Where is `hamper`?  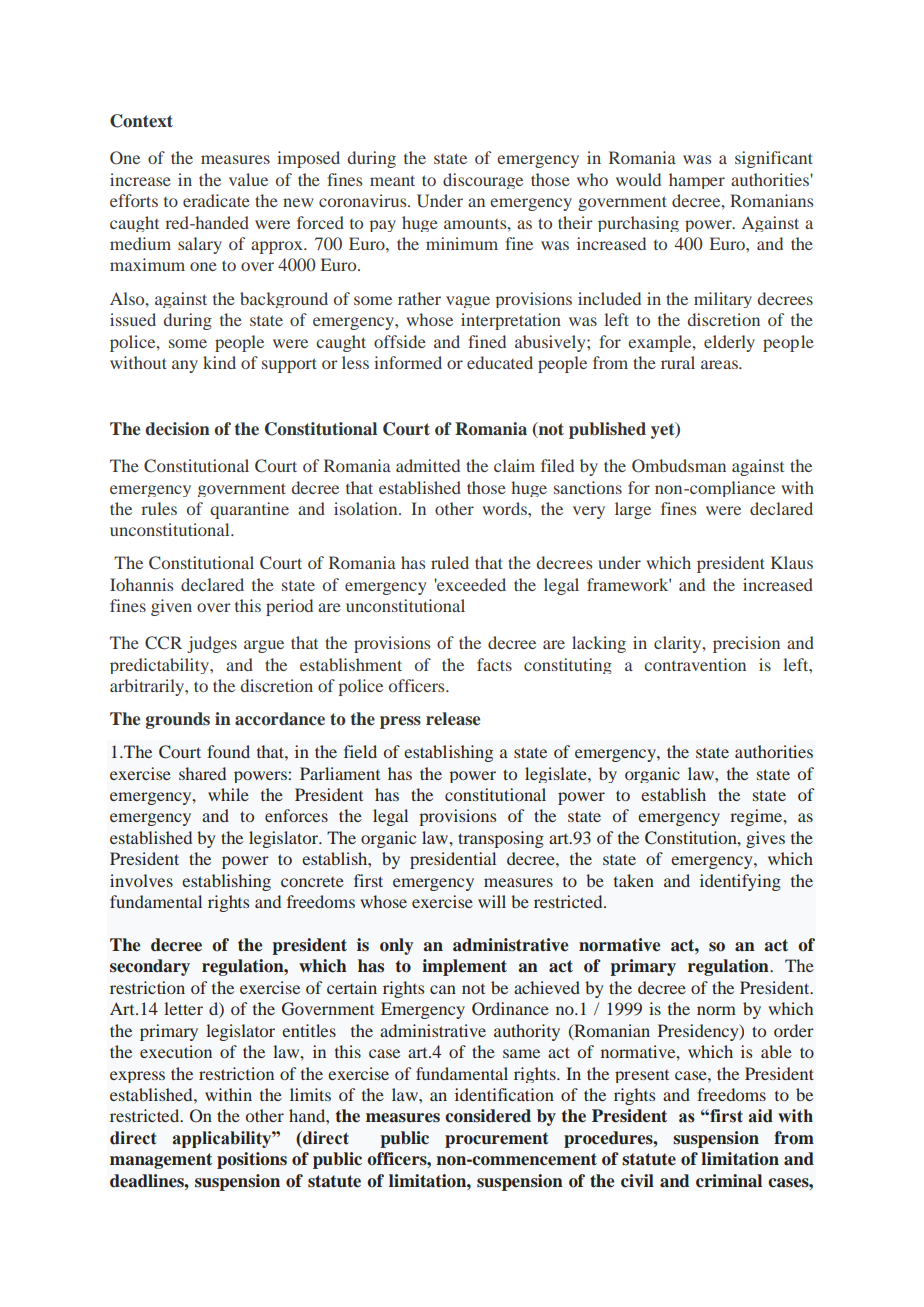
hamper is located at coordinates (697, 181).
